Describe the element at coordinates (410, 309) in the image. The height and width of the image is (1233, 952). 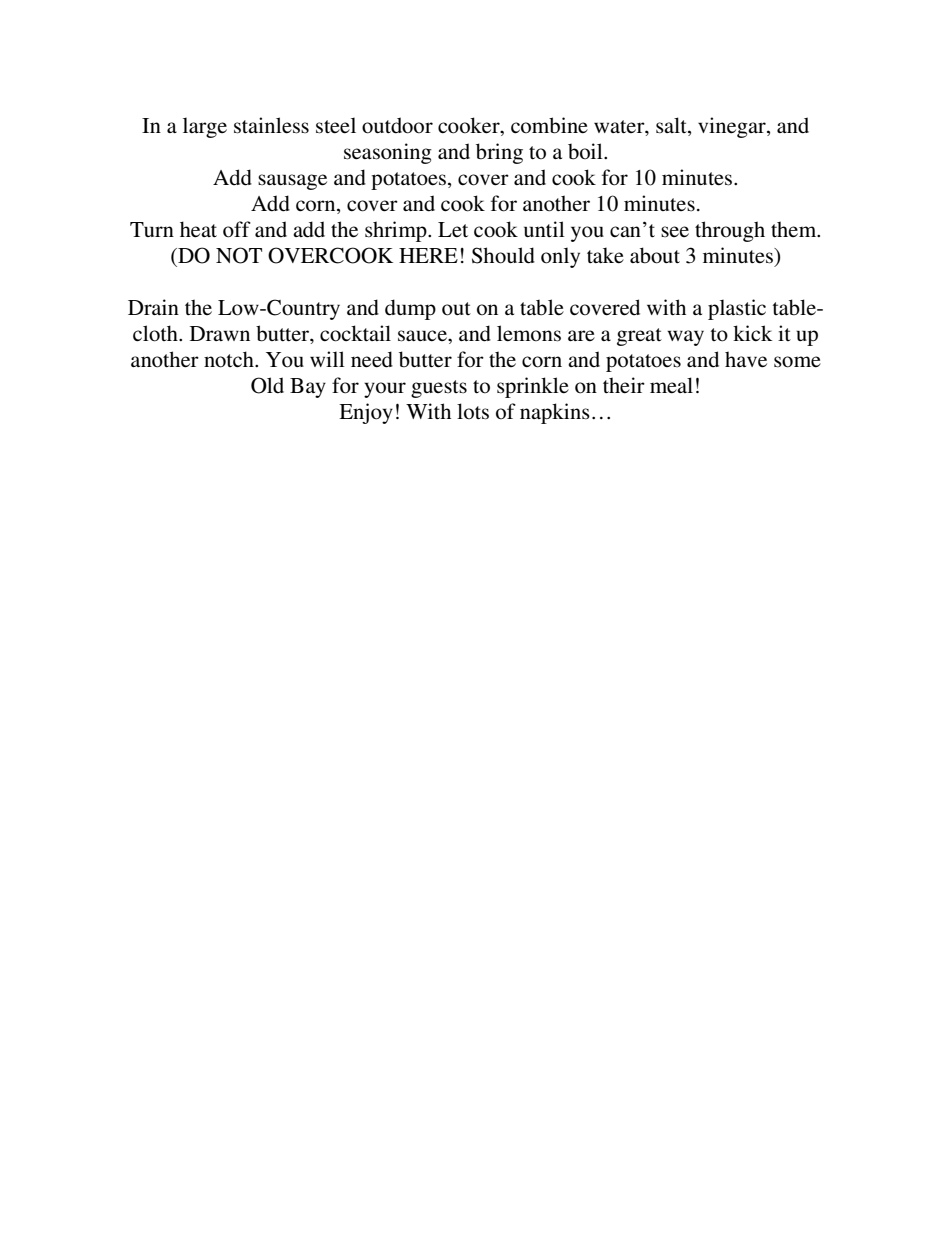
I see `dump` at that location.
